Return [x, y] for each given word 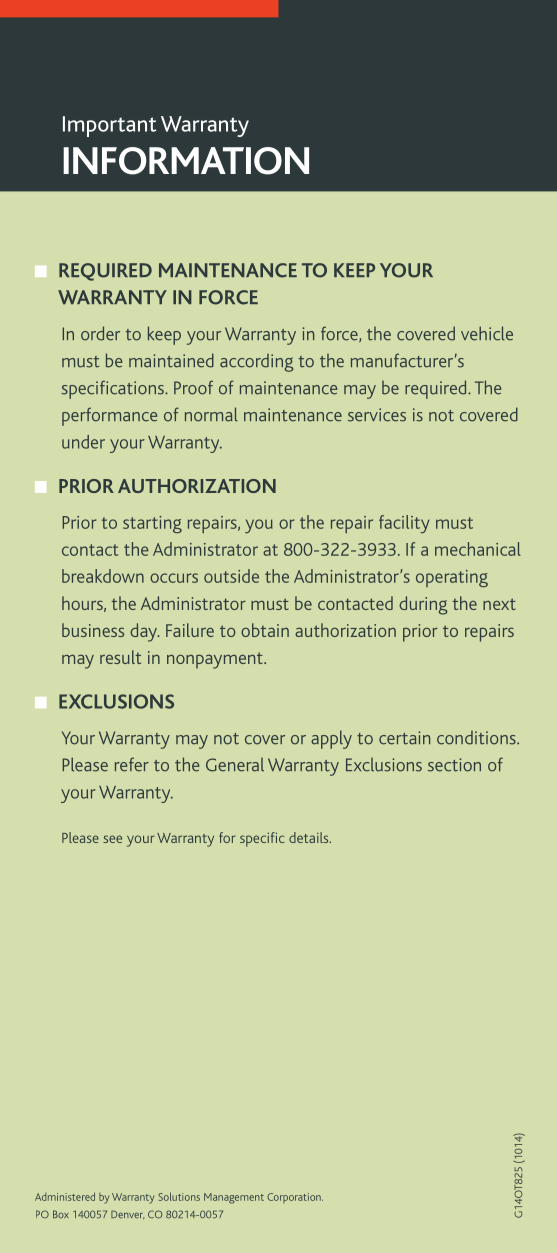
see [112, 839]
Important [109, 126]
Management [234, 1198]
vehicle [487, 333]
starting [152, 524]
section [454, 765]
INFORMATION [186, 161]
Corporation [295, 1198]
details [310, 837]
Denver [128, 1214]
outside [231, 576]
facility [404, 524]
